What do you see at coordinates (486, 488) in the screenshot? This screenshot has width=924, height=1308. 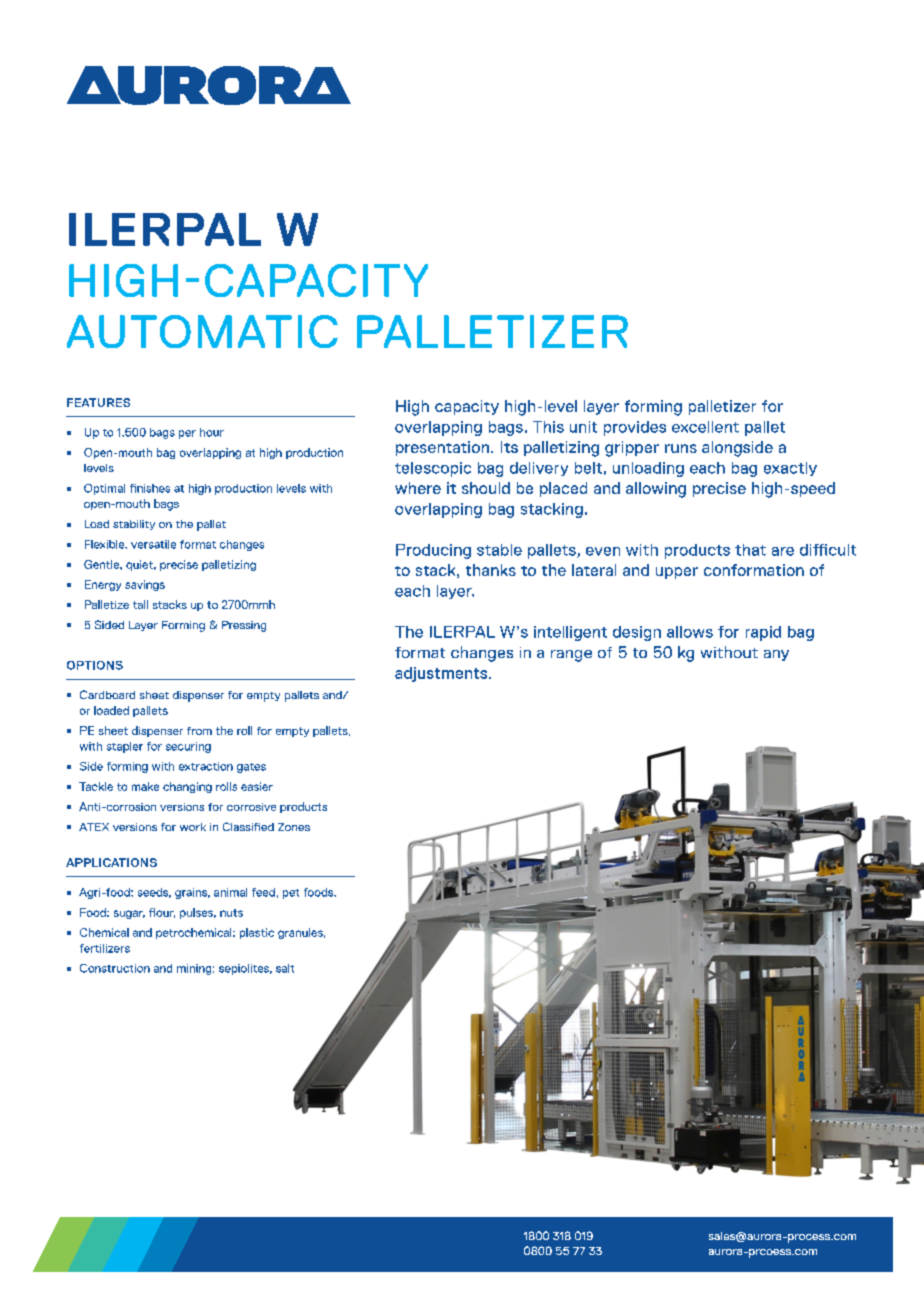 I see `should` at bounding box center [486, 488].
